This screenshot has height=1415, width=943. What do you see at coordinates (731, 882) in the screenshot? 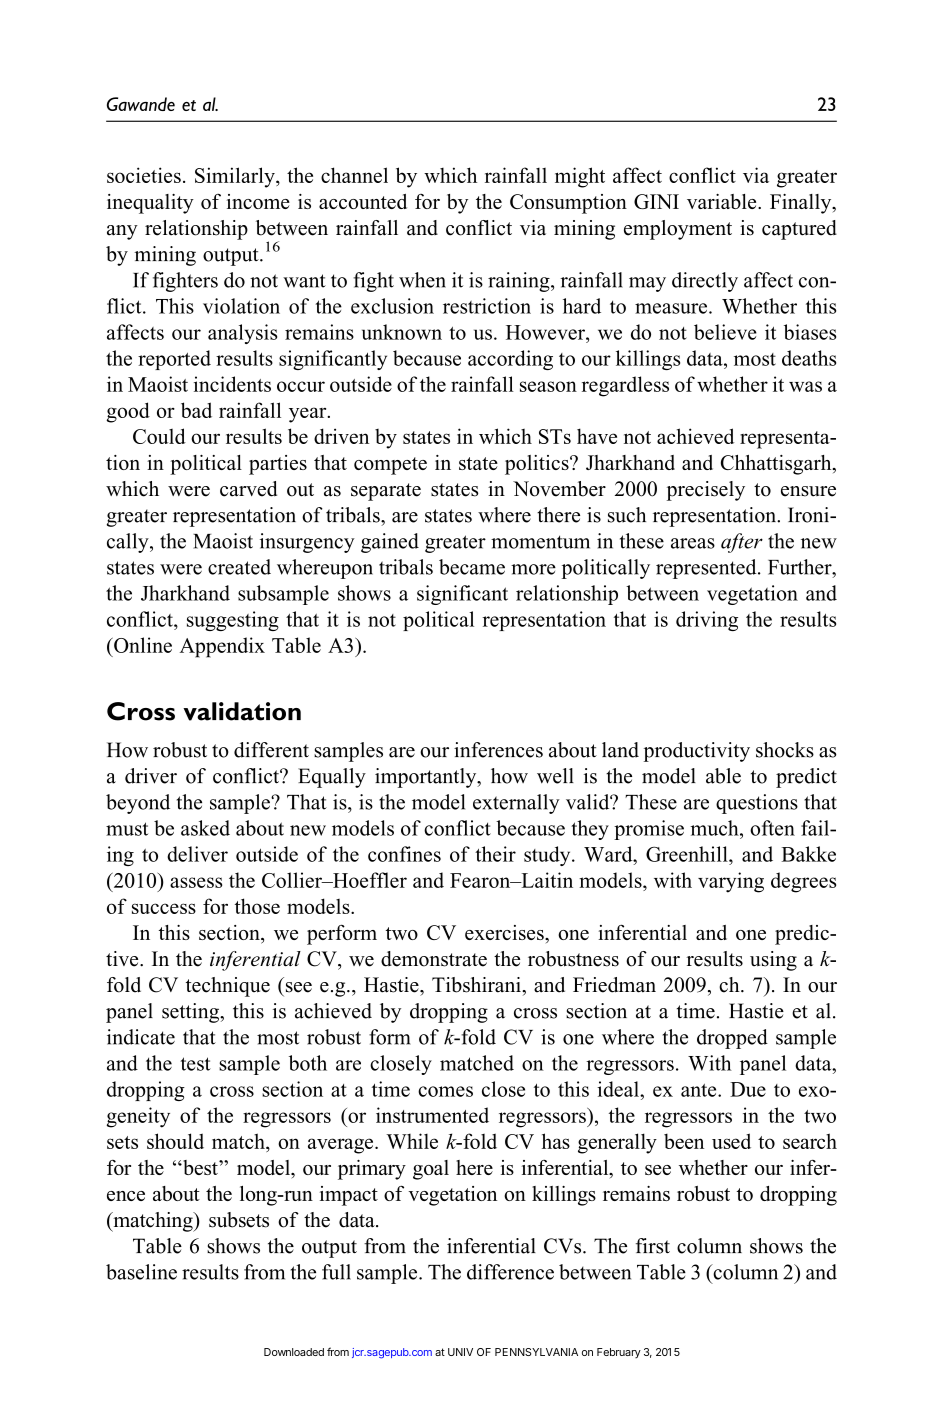
I see `varying` at bounding box center [731, 882].
